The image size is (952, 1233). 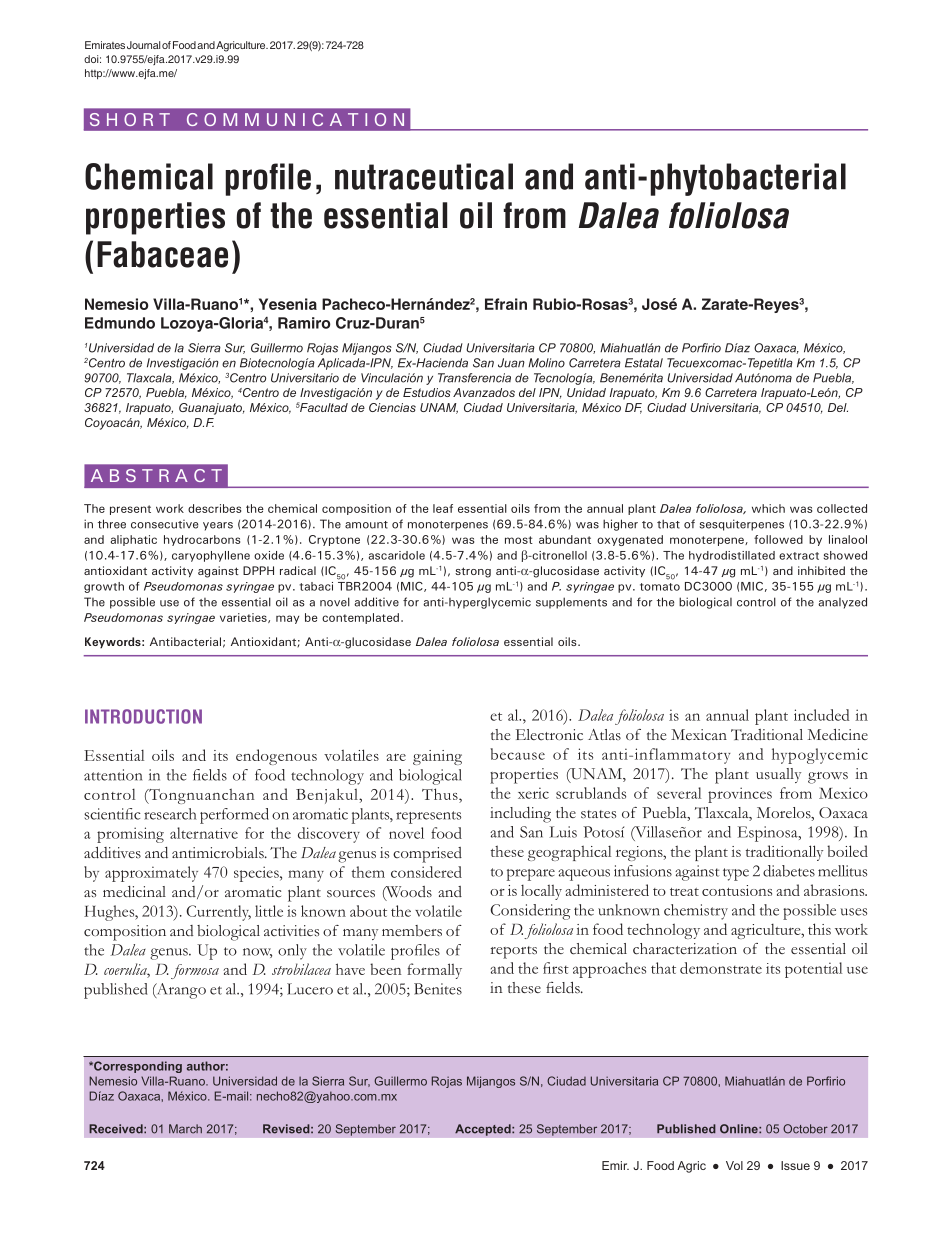 What do you see at coordinates (185, 1129) in the page?
I see `March` at bounding box center [185, 1129].
